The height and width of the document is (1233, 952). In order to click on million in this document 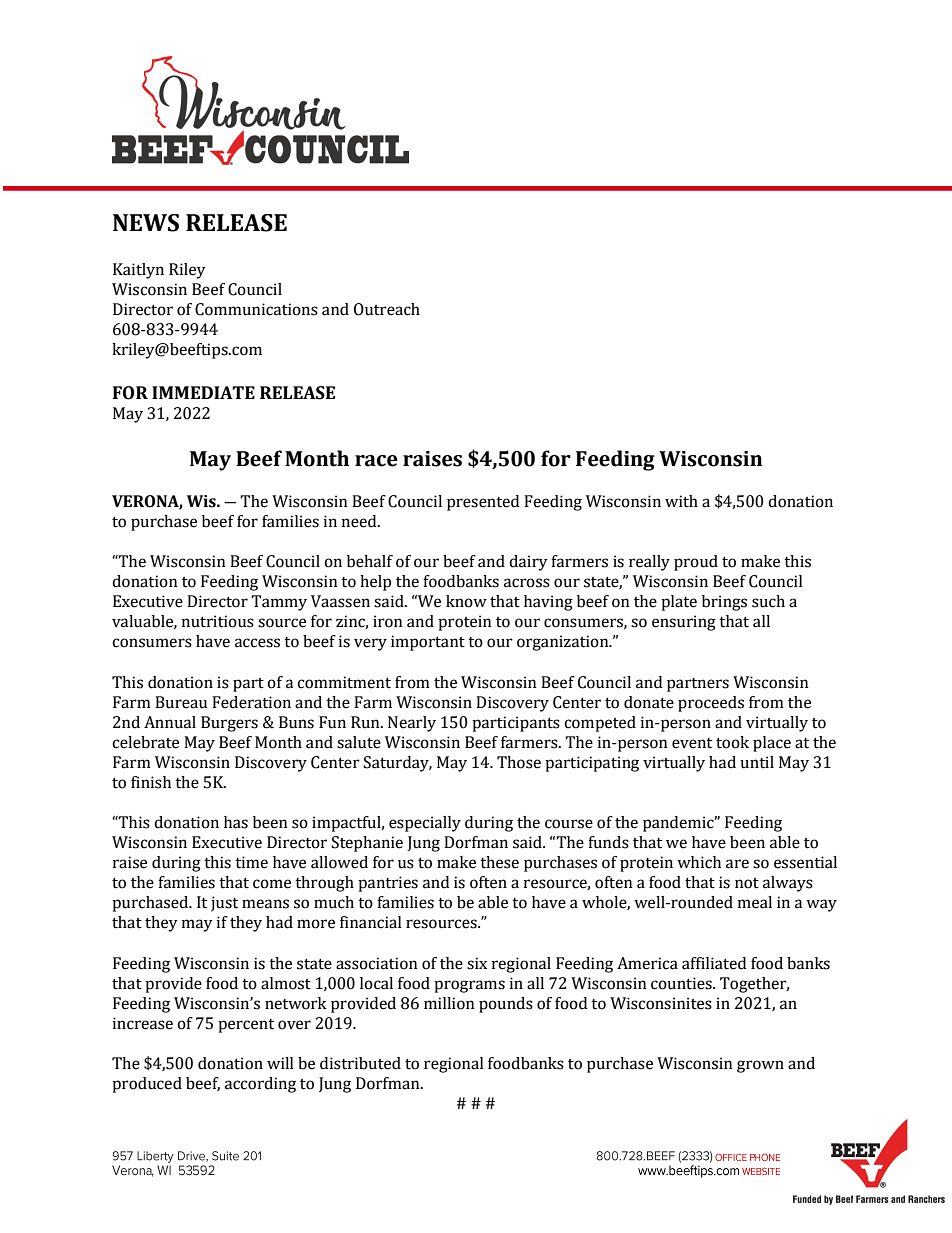, I will do `click(449, 1003)`.
